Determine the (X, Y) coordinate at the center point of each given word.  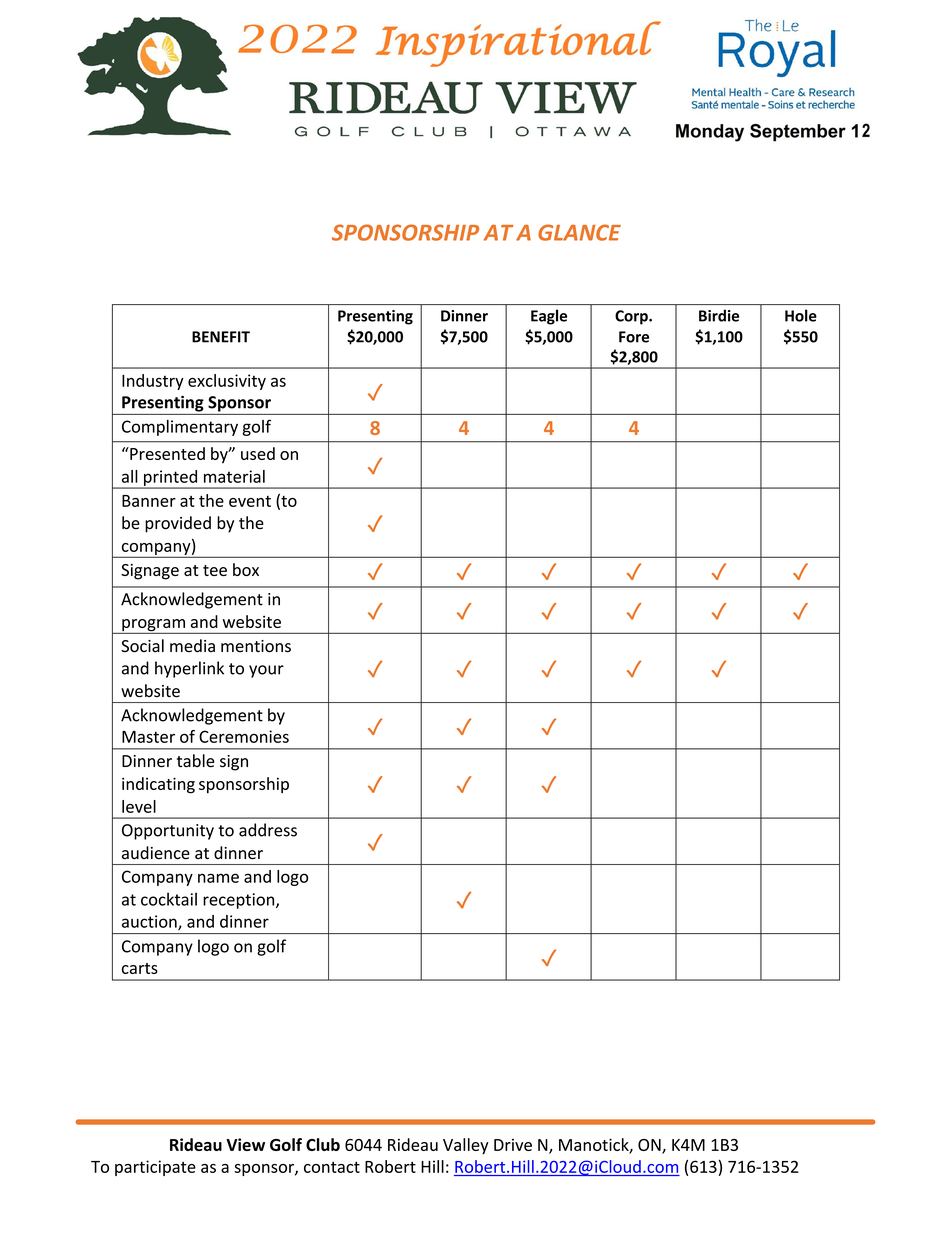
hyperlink (189, 669)
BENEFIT (221, 337)
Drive (513, 1145)
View (245, 1144)
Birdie (719, 315)
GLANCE (579, 232)
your (266, 671)
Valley (466, 1146)
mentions (256, 646)
